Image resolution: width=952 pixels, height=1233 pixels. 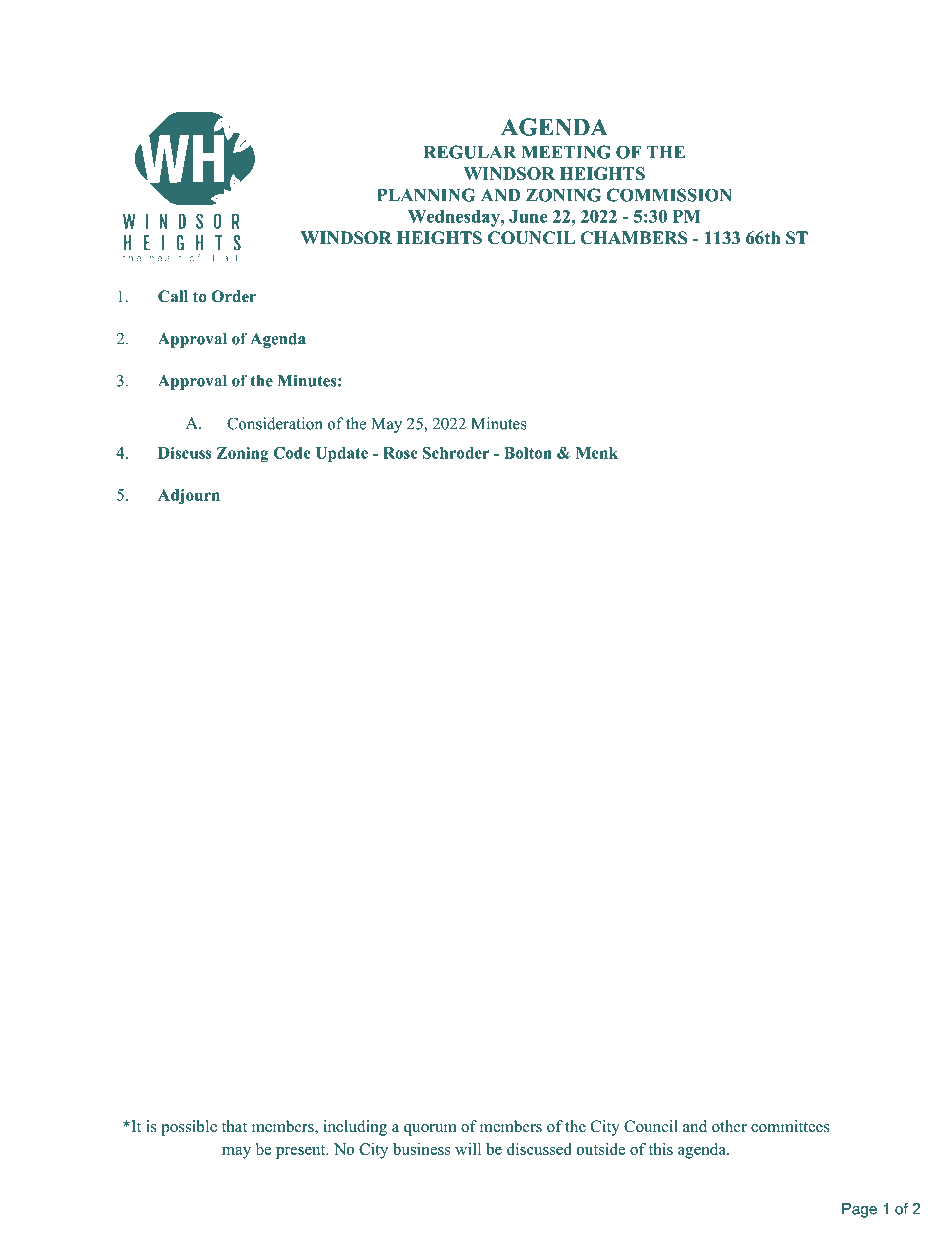 What do you see at coordinates (468, 1149) in the page?
I see `will` at bounding box center [468, 1149].
